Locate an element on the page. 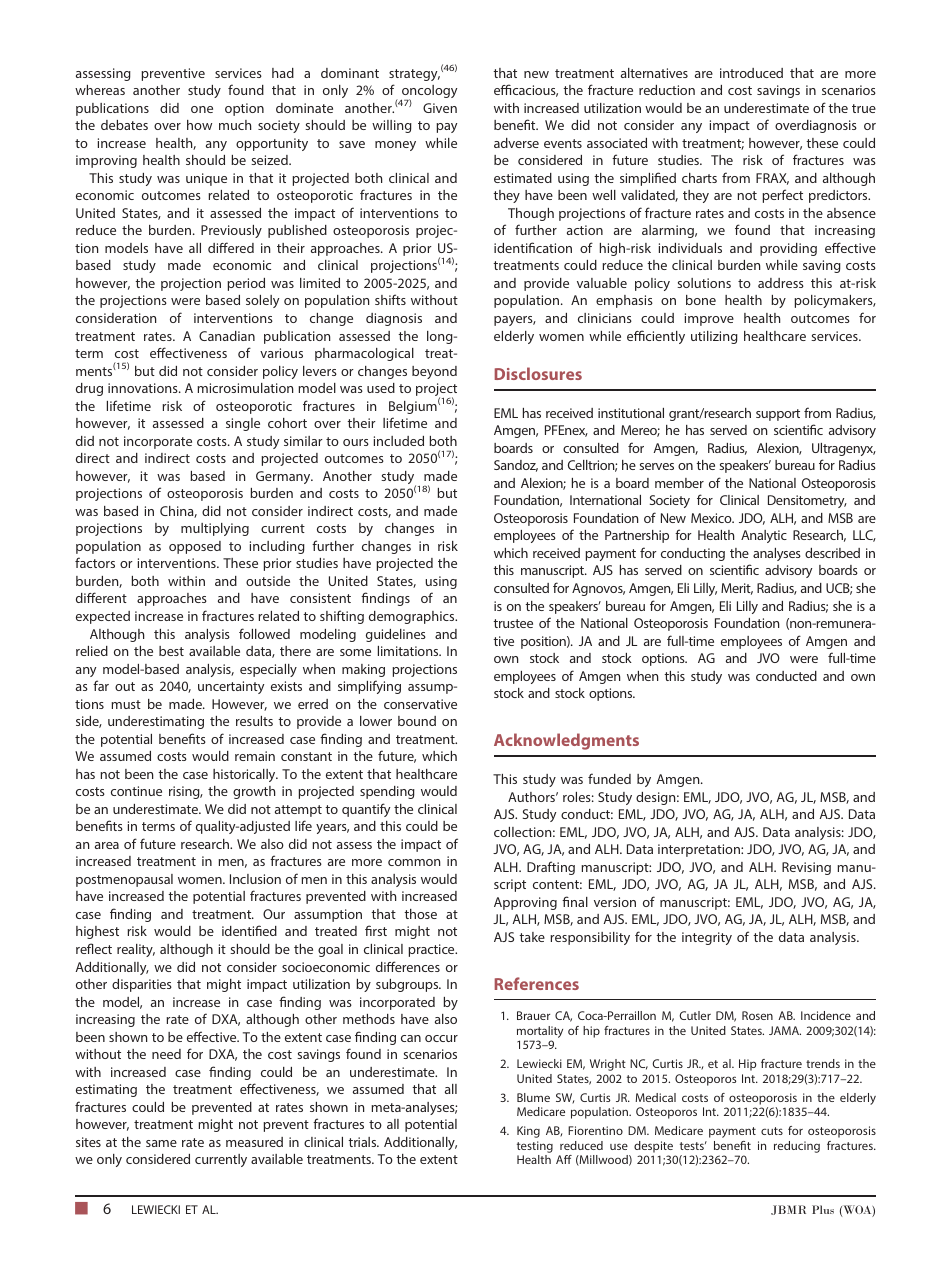 The height and width of the page is (1265, 952). Merit is located at coordinates (737, 589).
